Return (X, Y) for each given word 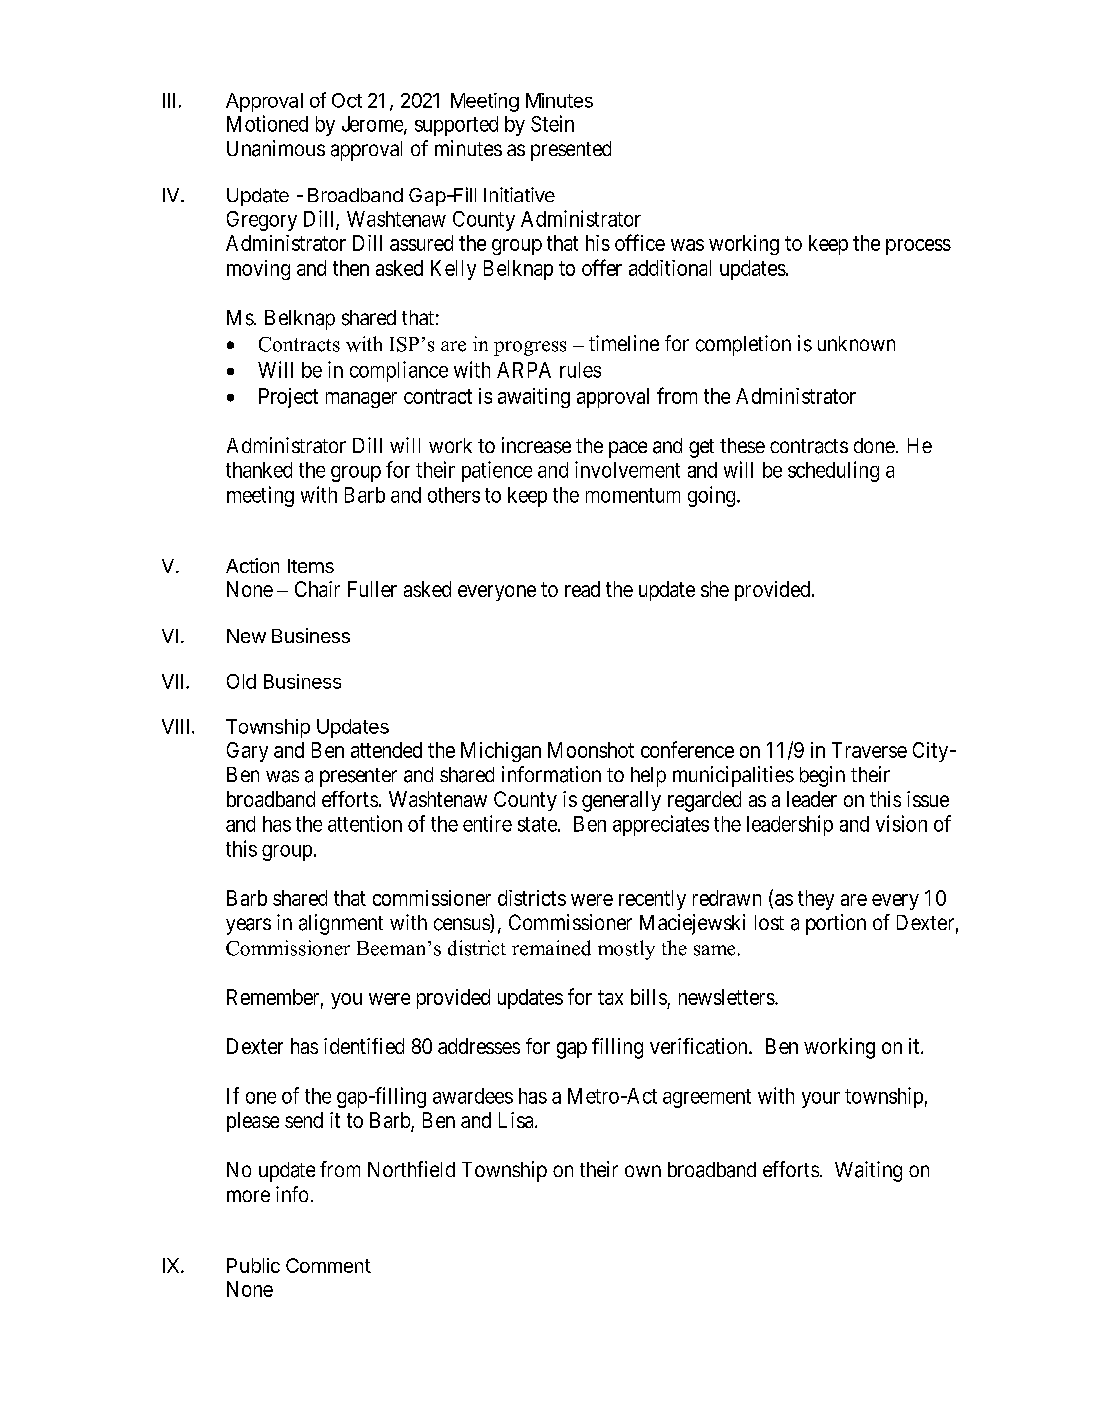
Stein (552, 123)
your (821, 1100)
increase (536, 445)
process (918, 247)
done (874, 445)
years (248, 926)
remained (551, 948)
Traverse (869, 750)
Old (241, 681)
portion (836, 924)
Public (253, 1265)
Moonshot (591, 750)
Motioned (267, 123)
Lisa (517, 1120)
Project (288, 398)
